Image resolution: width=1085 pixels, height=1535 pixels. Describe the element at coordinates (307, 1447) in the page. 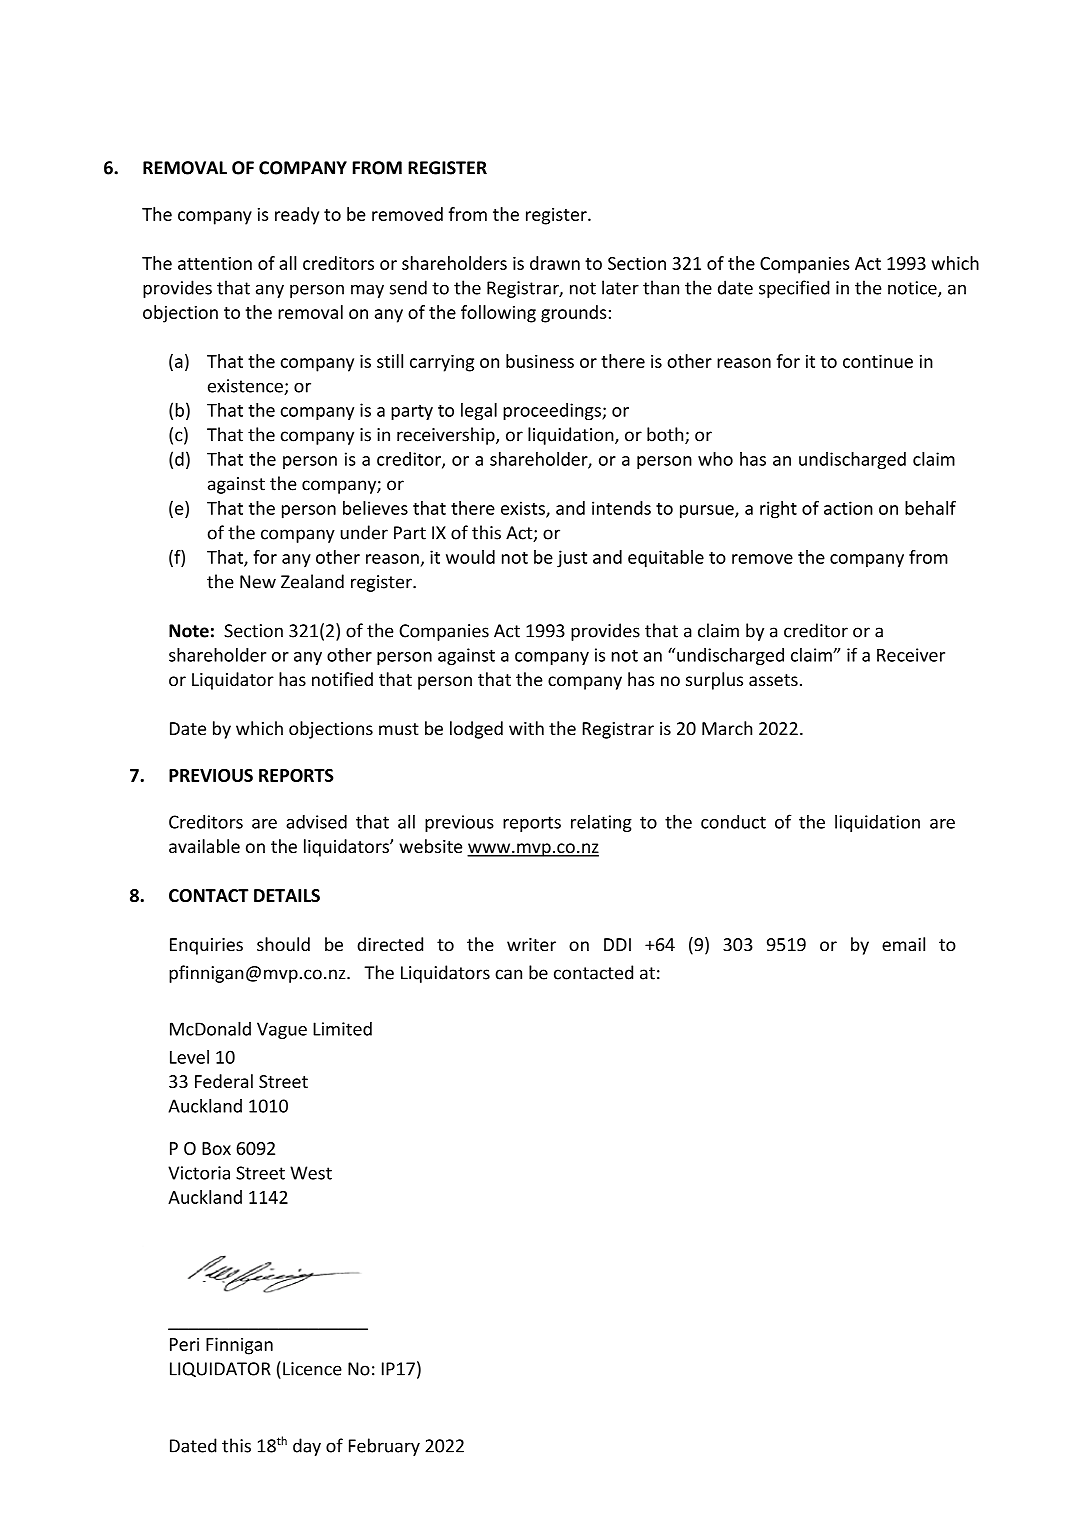

I see `day` at that location.
